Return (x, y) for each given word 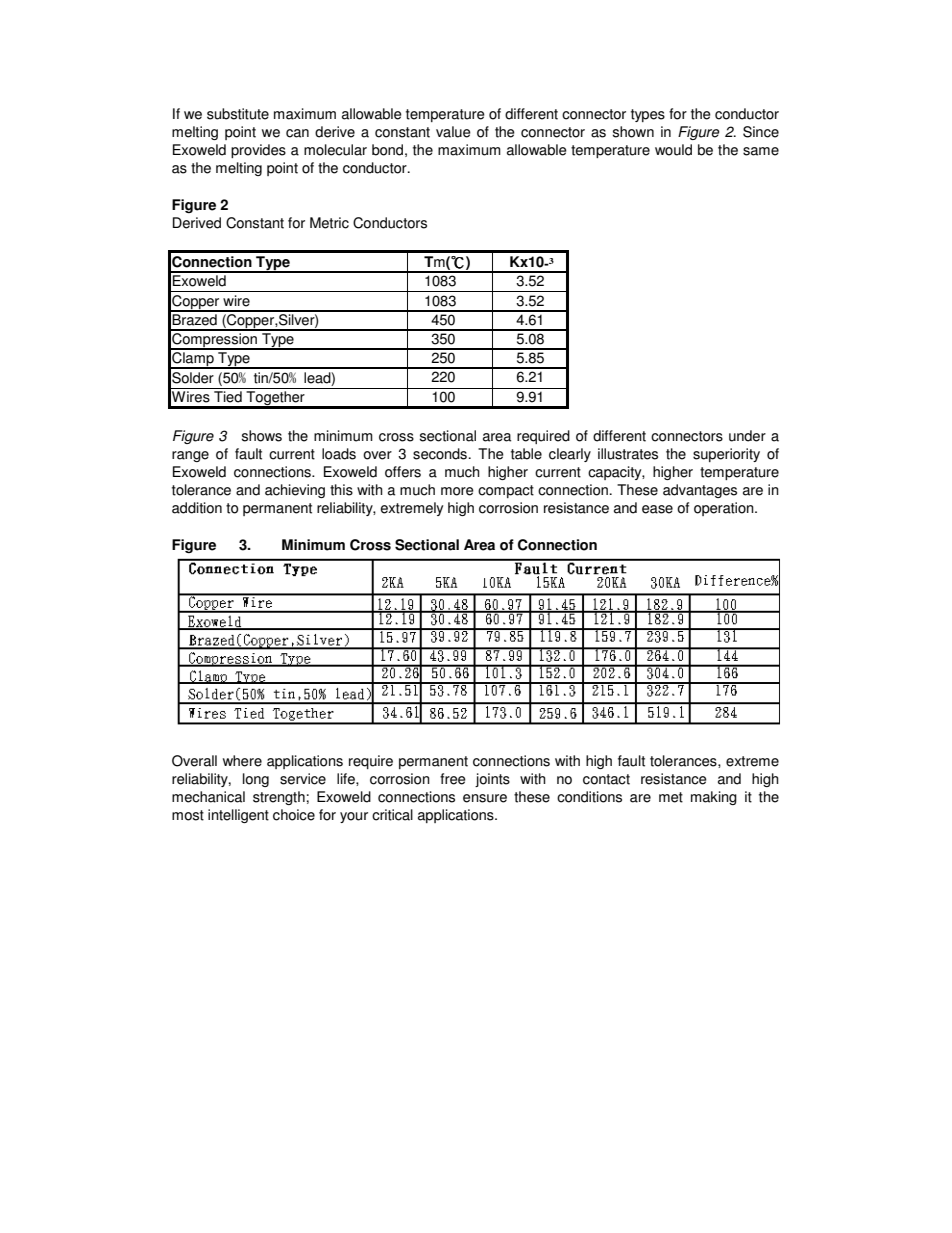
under (747, 436)
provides (258, 151)
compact (506, 491)
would (673, 150)
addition (197, 508)
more (457, 491)
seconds (440, 454)
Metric (329, 223)
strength (279, 798)
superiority (726, 455)
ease (657, 509)
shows (262, 436)
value (453, 132)
